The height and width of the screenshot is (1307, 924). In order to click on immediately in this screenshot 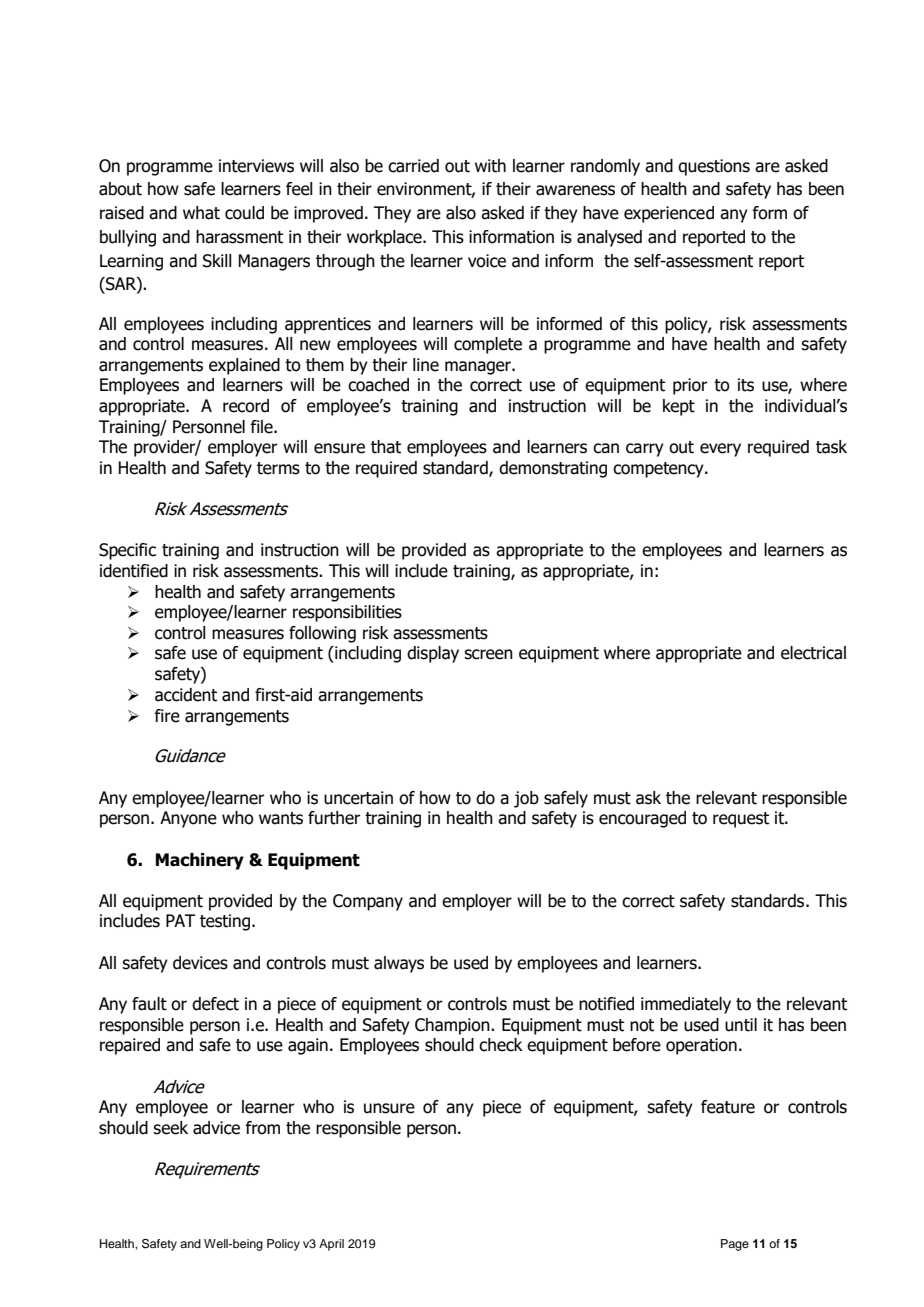, I will do `click(686, 1005)`.
